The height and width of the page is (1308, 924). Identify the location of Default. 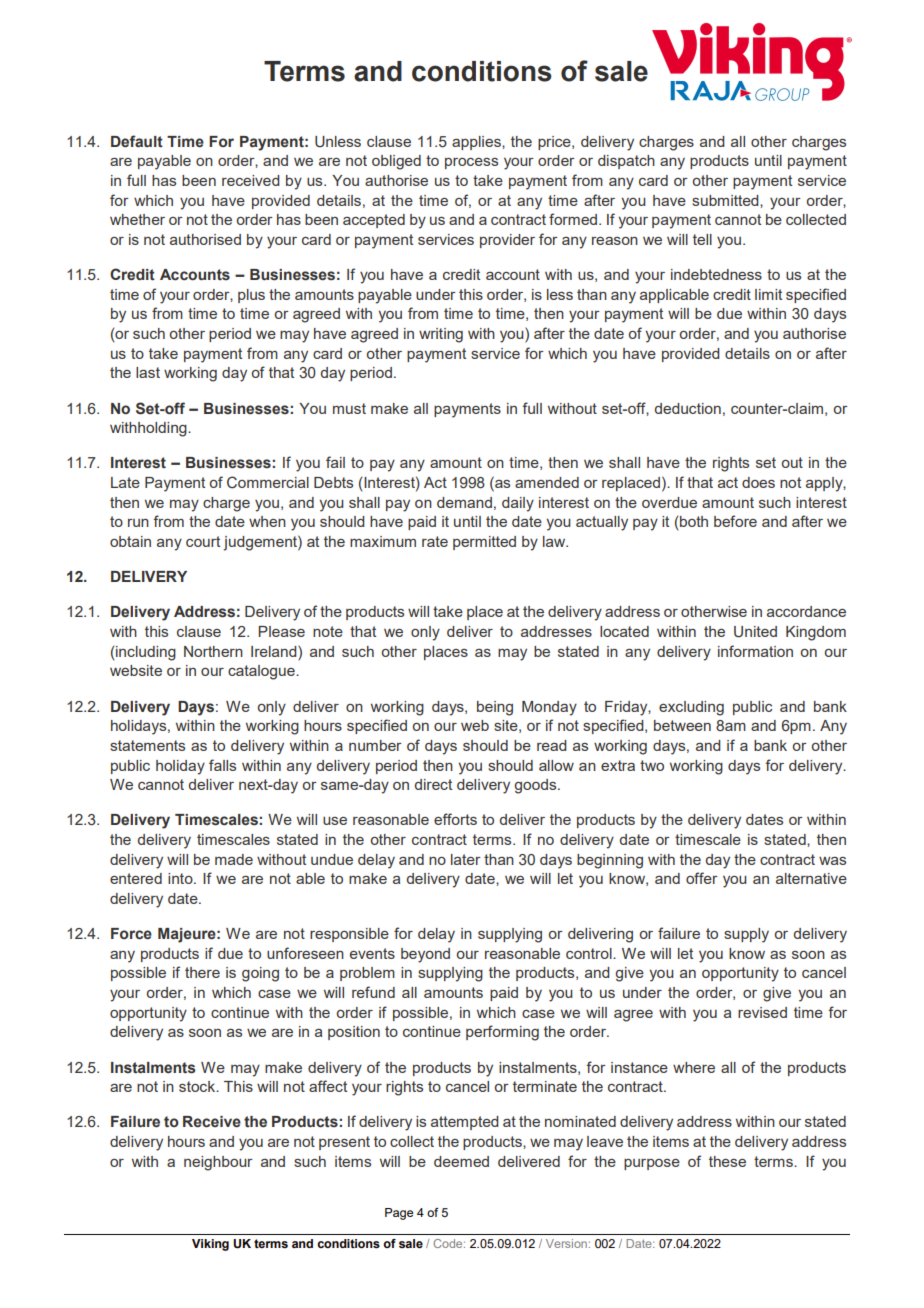
(137, 141).
